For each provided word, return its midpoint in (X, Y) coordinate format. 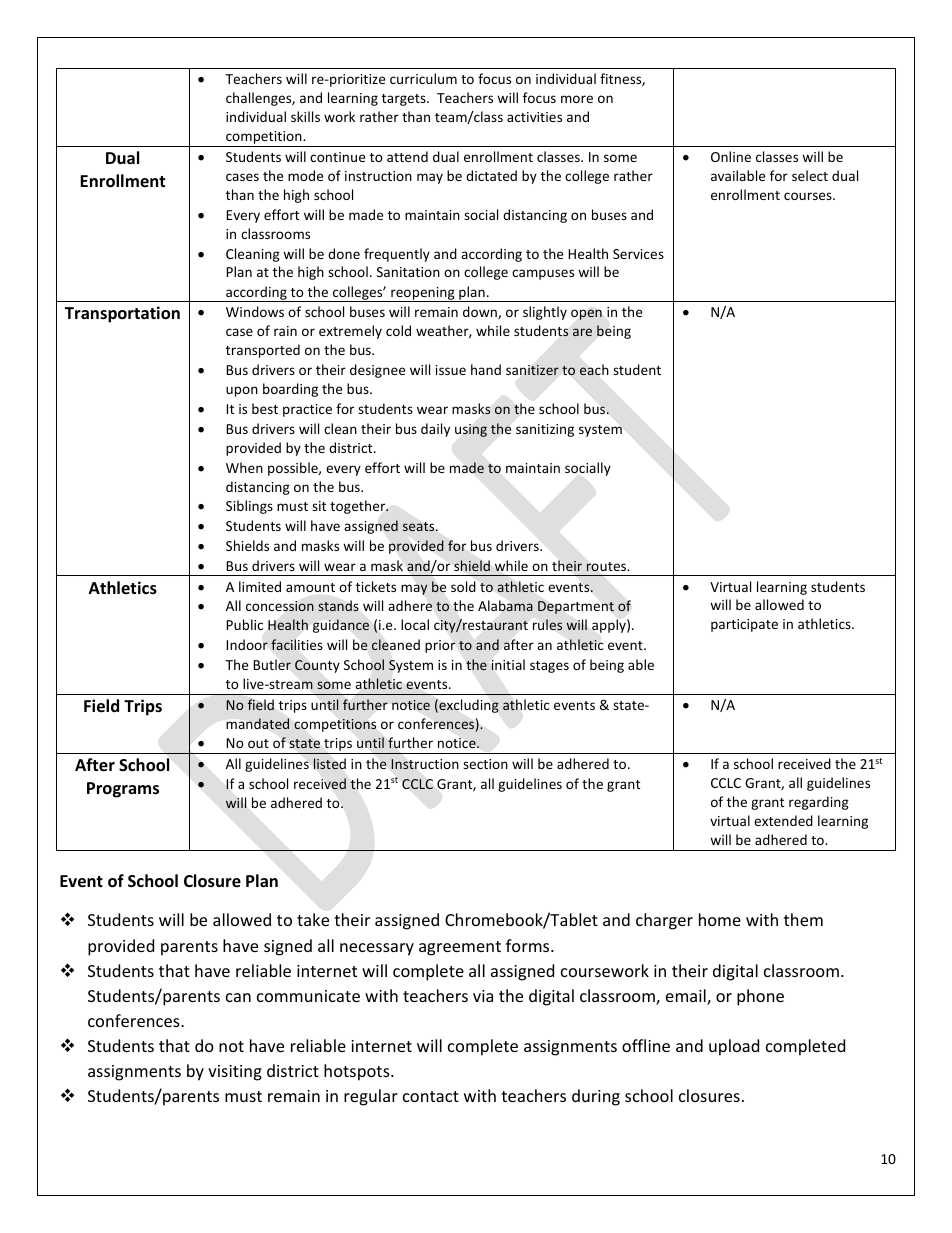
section (485, 764)
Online (731, 156)
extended (783, 820)
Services (638, 254)
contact (431, 1096)
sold (463, 586)
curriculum (423, 78)
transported (263, 351)
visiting (235, 1073)
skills (305, 116)
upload (734, 1047)
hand (486, 369)
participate (744, 625)
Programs (123, 790)
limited (260, 586)
